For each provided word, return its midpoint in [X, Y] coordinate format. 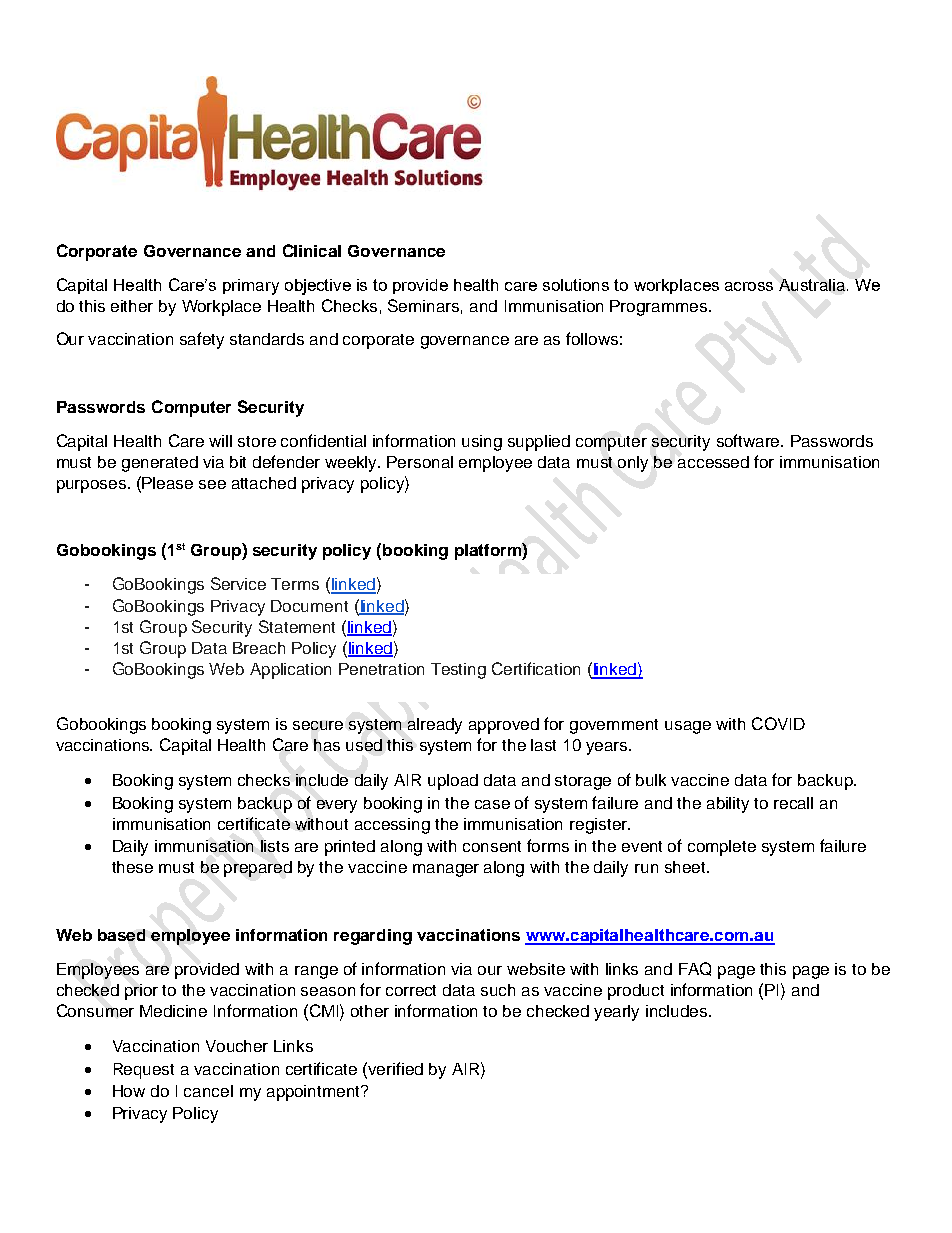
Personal [420, 462]
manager [446, 870]
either [132, 306]
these [132, 867]
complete [722, 848]
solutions [576, 285]
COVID [778, 723]
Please [167, 483]
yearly [616, 1013]
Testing [458, 671]
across [749, 286]
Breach [259, 648]
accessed [713, 462]
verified [394, 1068]
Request [144, 1071]
